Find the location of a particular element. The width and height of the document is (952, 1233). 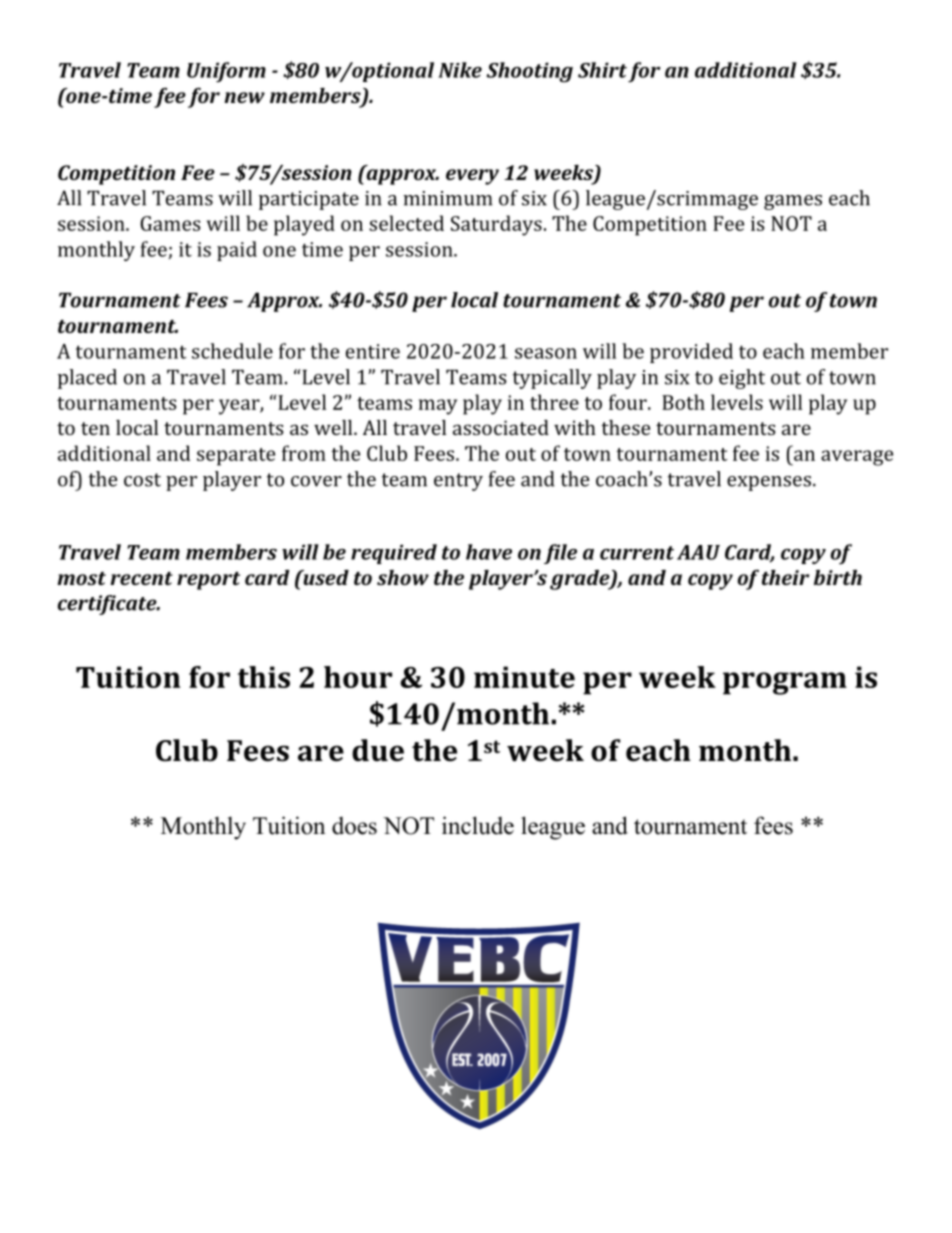

their is located at coordinates (785, 577).
